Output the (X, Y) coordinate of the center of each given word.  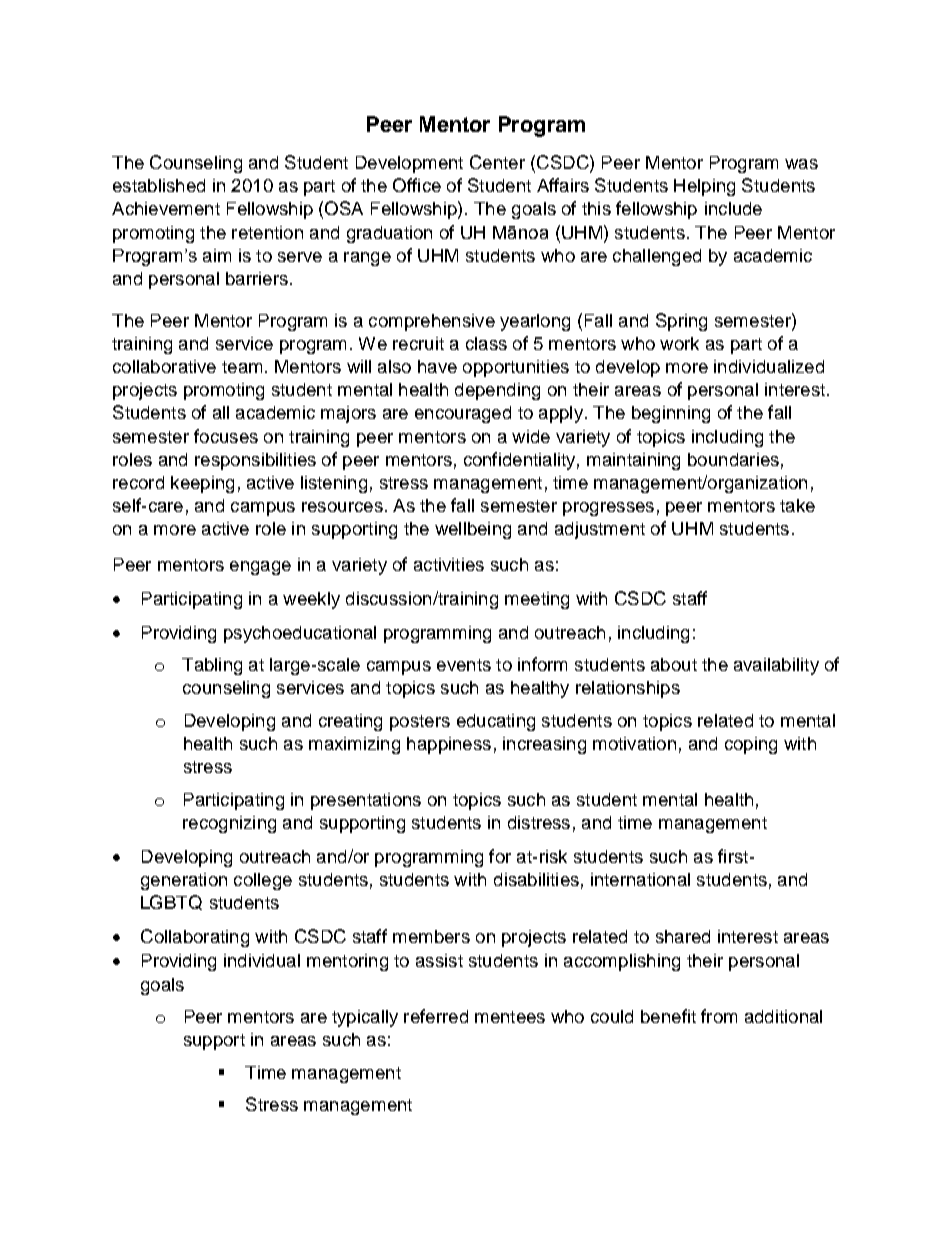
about (674, 664)
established (159, 185)
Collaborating (195, 938)
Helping (704, 187)
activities (449, 564)
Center (497, 162)
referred (436, 1016)
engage (260, 568)
